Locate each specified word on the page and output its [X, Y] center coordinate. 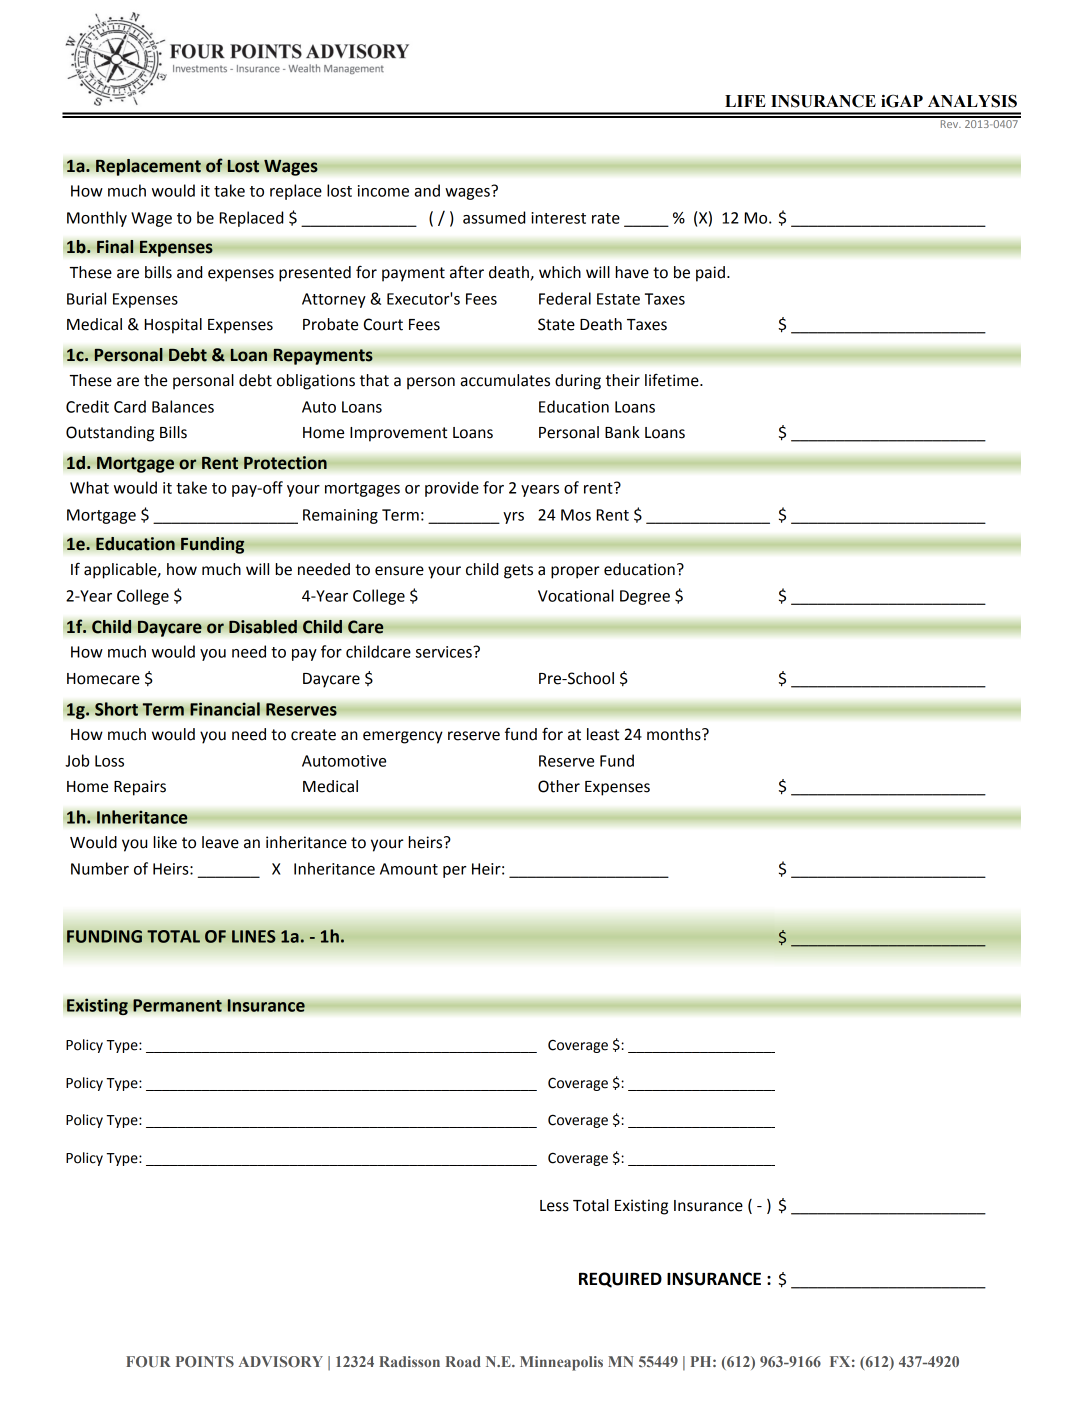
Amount [409, 869]
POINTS [205, 1361]
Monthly [97, 219]
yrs [513, 518]
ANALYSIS [972, 101]
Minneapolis [561, 1363]
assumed [494, 217]
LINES [254, 936]
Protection [285, 463]
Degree [645, 597]
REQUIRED [620, 1280]
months [675, 734]
